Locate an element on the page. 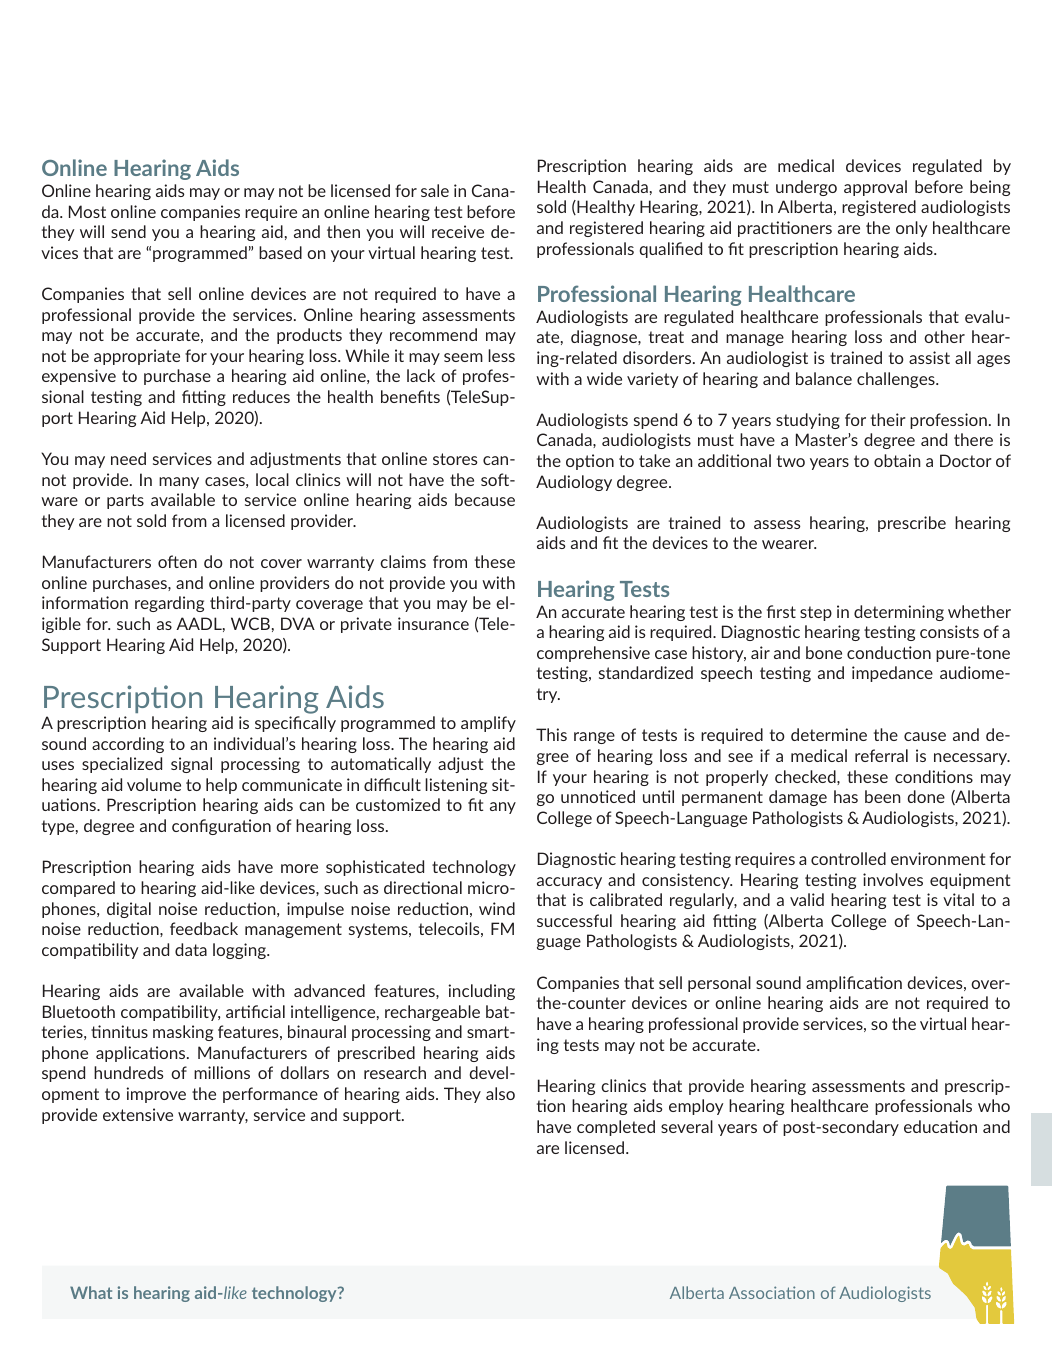 The height and width of the document is (1361, 1052). receive is located at coordinates (458, 231).
